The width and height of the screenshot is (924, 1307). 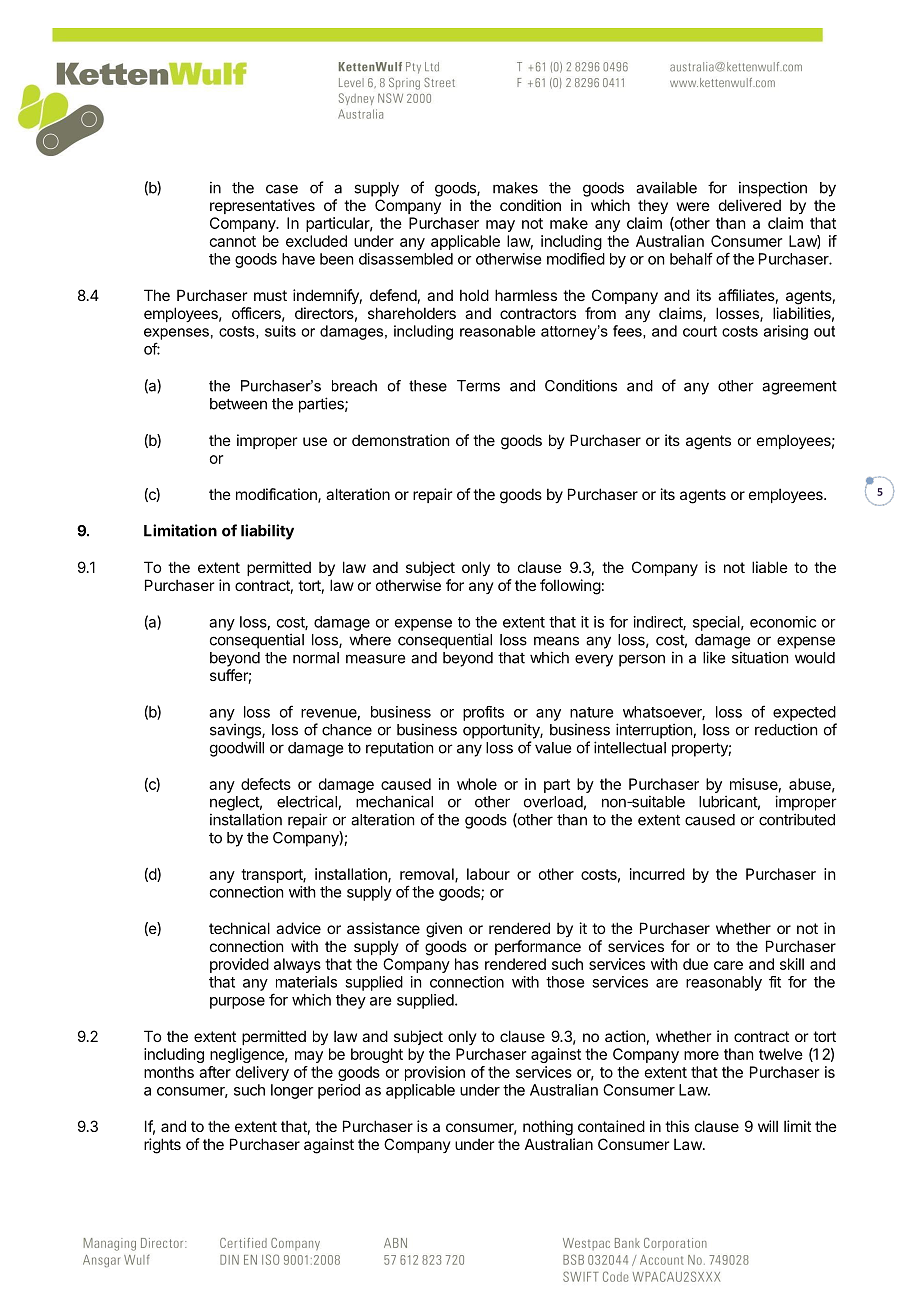 What do you see at coordinates (657, 874) in the screenshot?
I see `incurred` at bounding box center [657, 874].
